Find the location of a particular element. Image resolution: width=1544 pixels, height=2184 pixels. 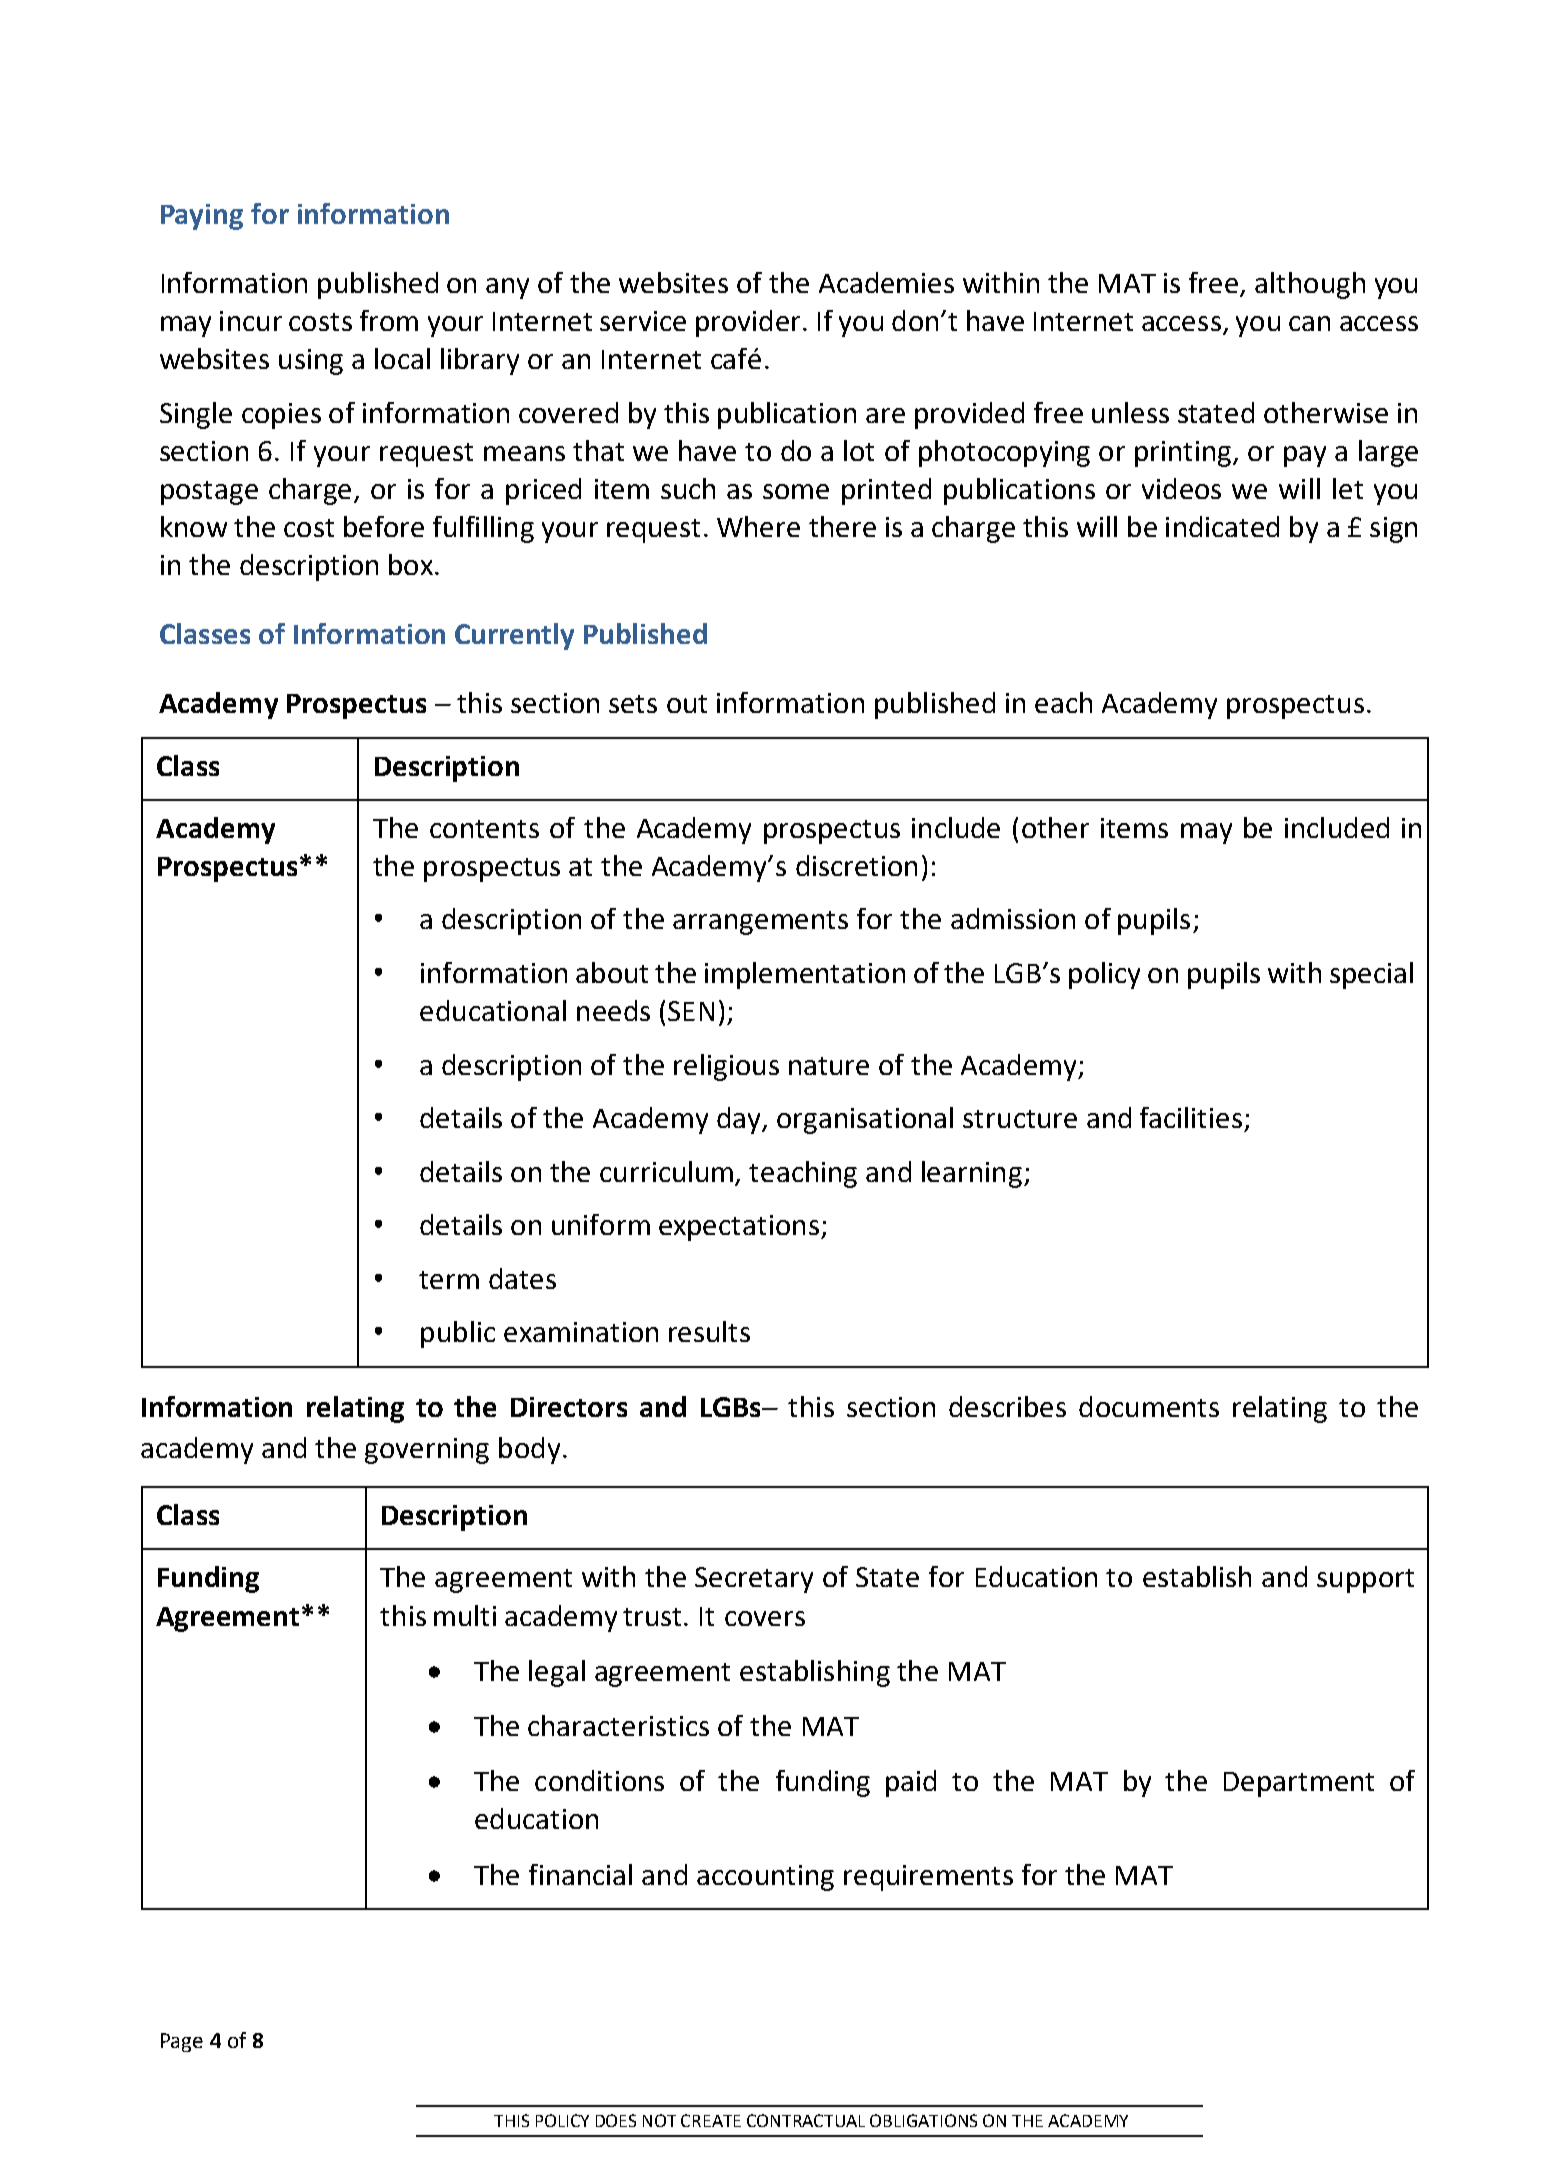

provider is located at coordinates (748, 323).
